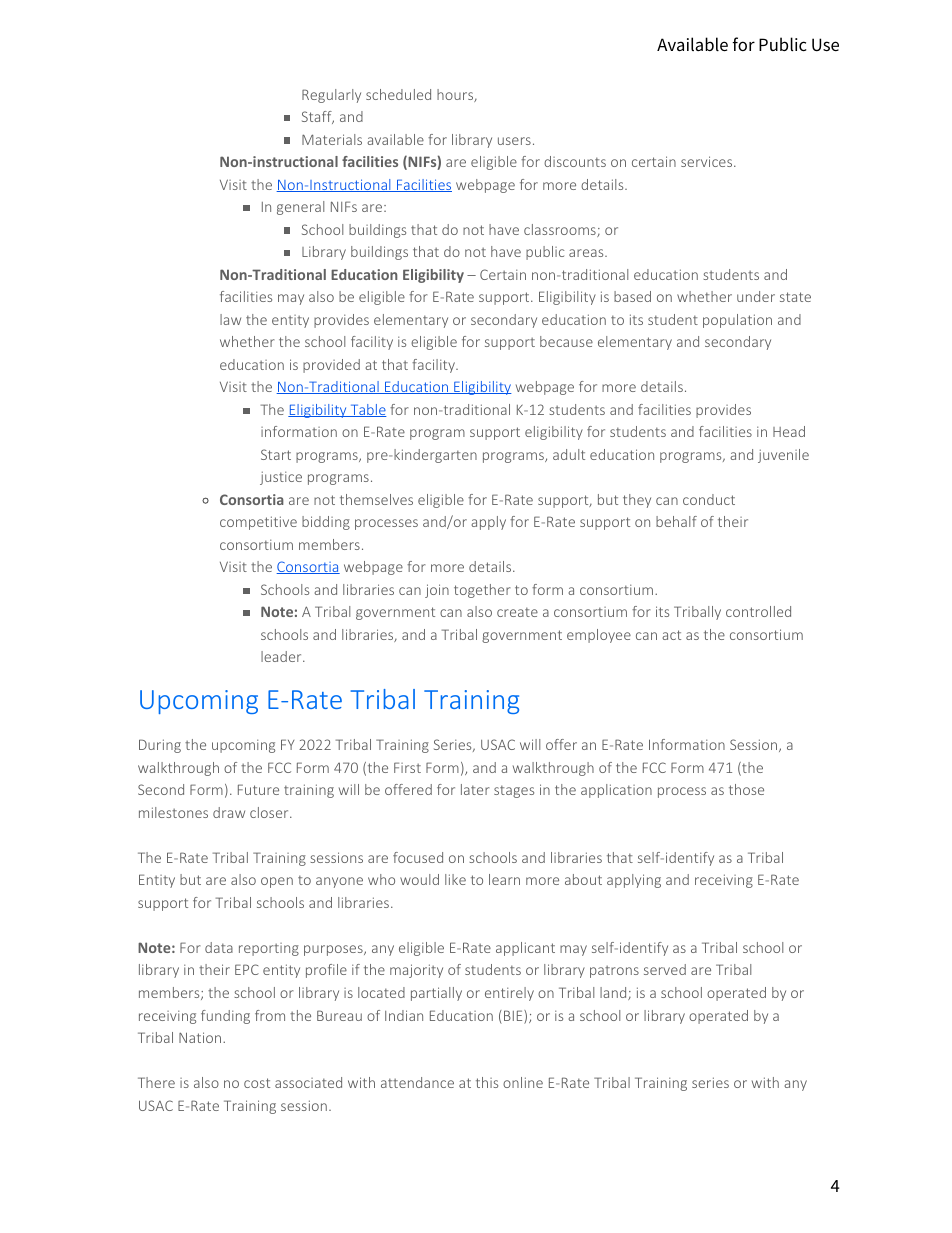 This screenshot has width=952, height=1233. Describe the element at coordinates (708, 161) in the screenshot. I see `services` at that location.
